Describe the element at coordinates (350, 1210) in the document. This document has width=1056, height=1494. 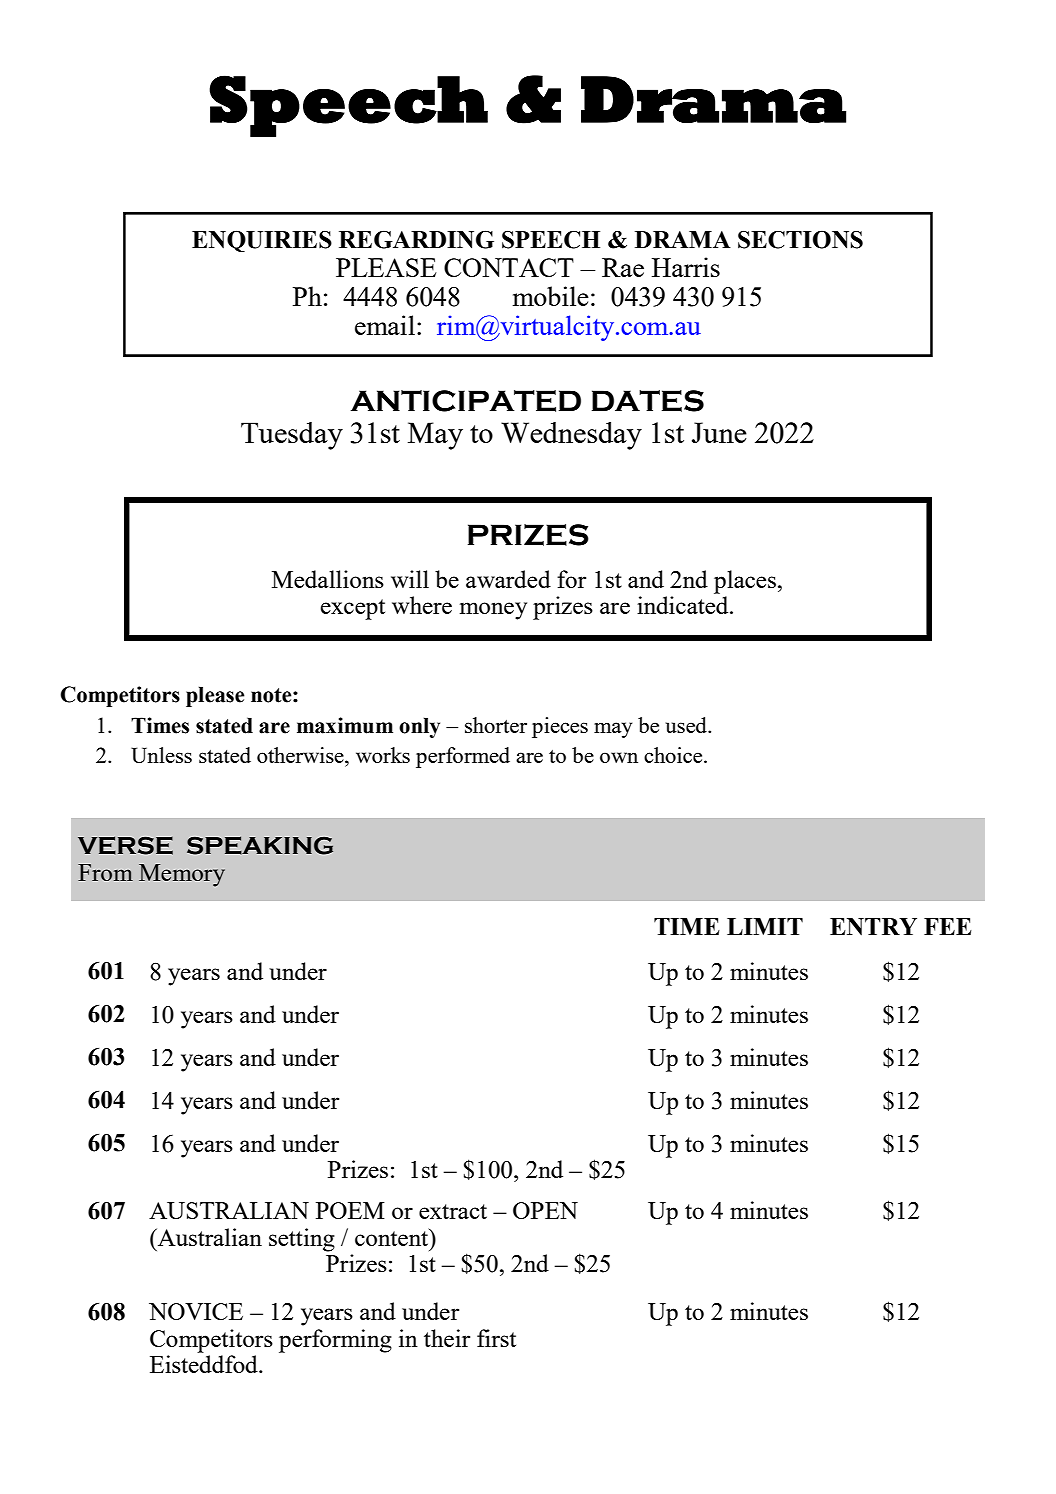
I see `POEM` at that location.
